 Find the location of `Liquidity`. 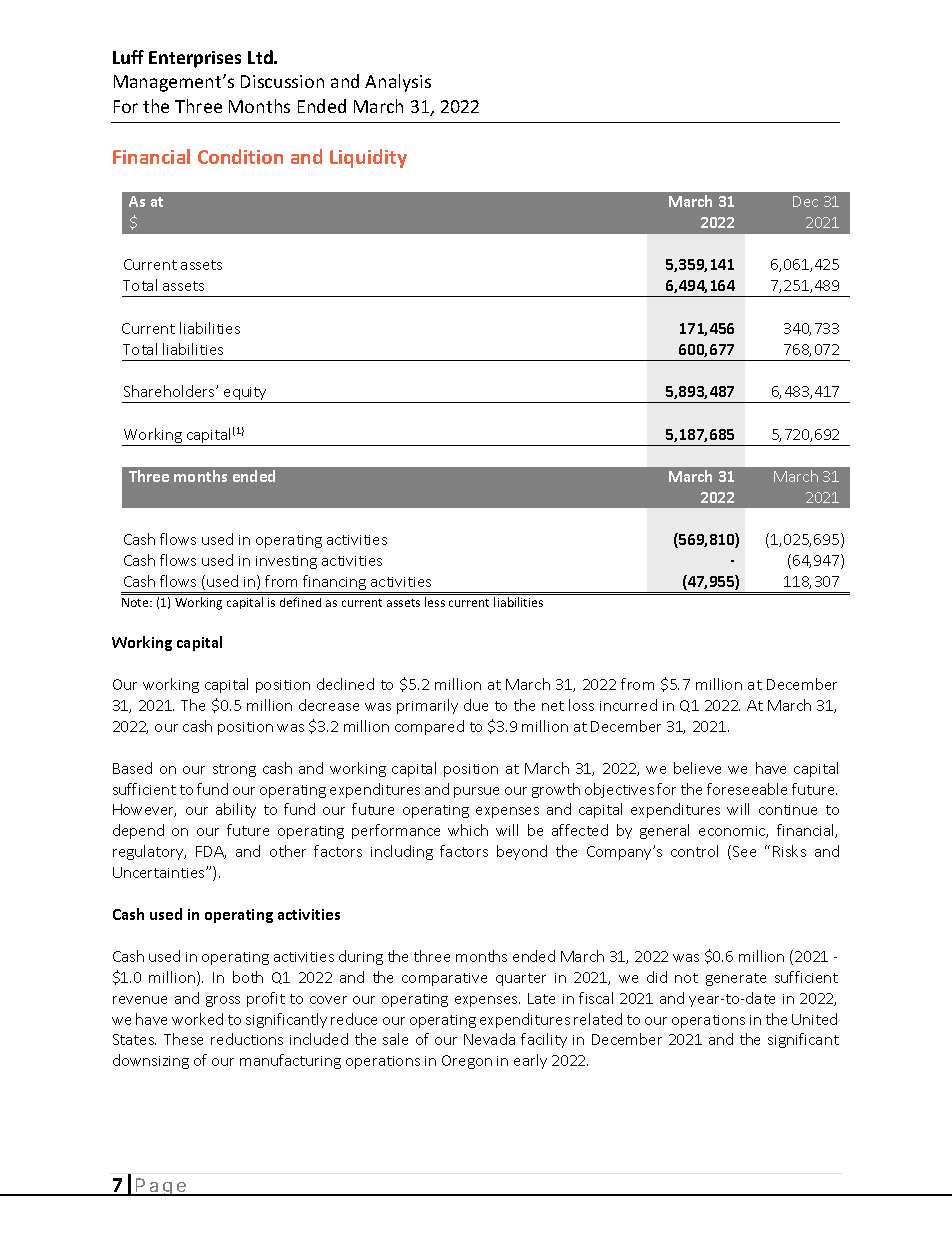

Liquidity is located at coordinates (368, 158).
